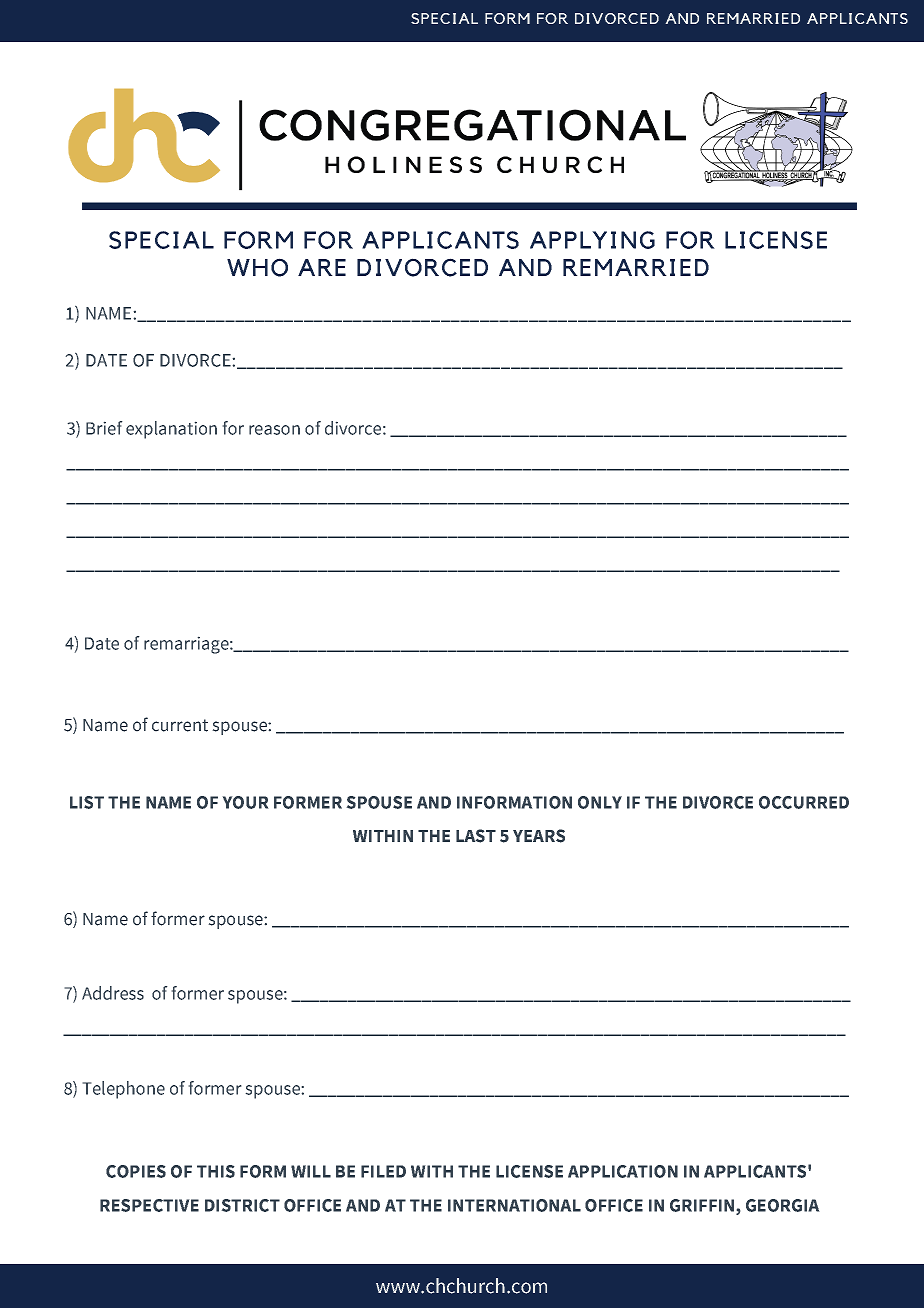 The width and height of the document is (924, 1308). I want to click on OCCURRED, so click(804, 802).
